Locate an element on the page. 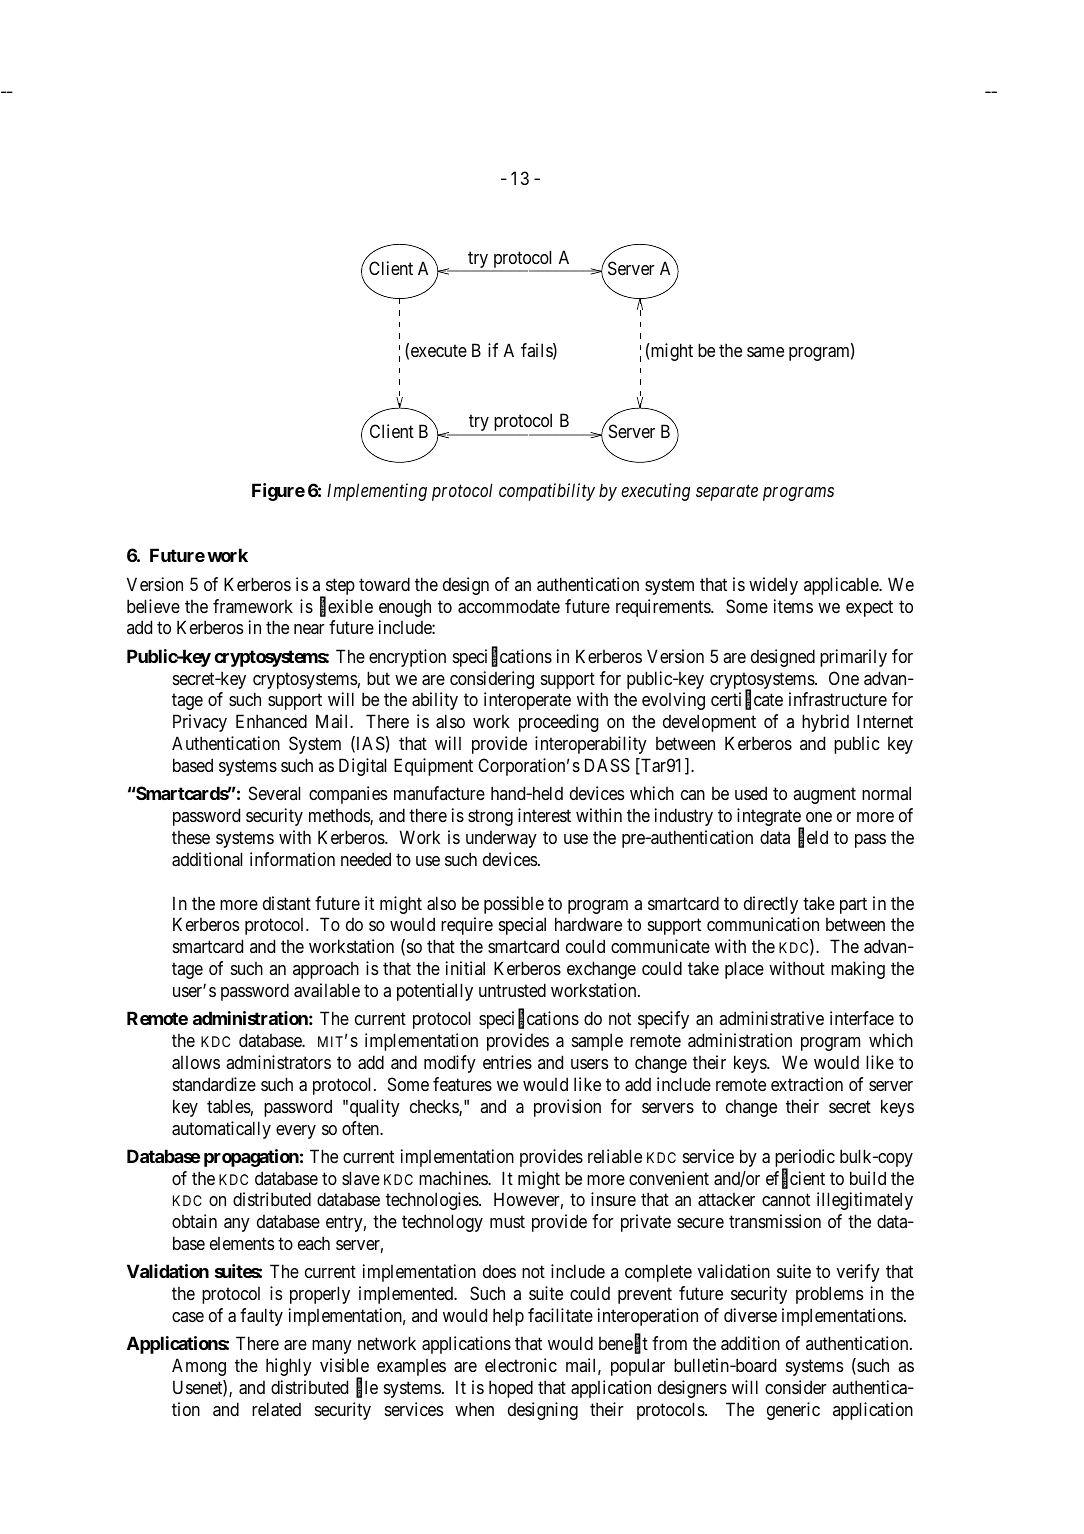  hoped is located at coordinates (511, 1389).
